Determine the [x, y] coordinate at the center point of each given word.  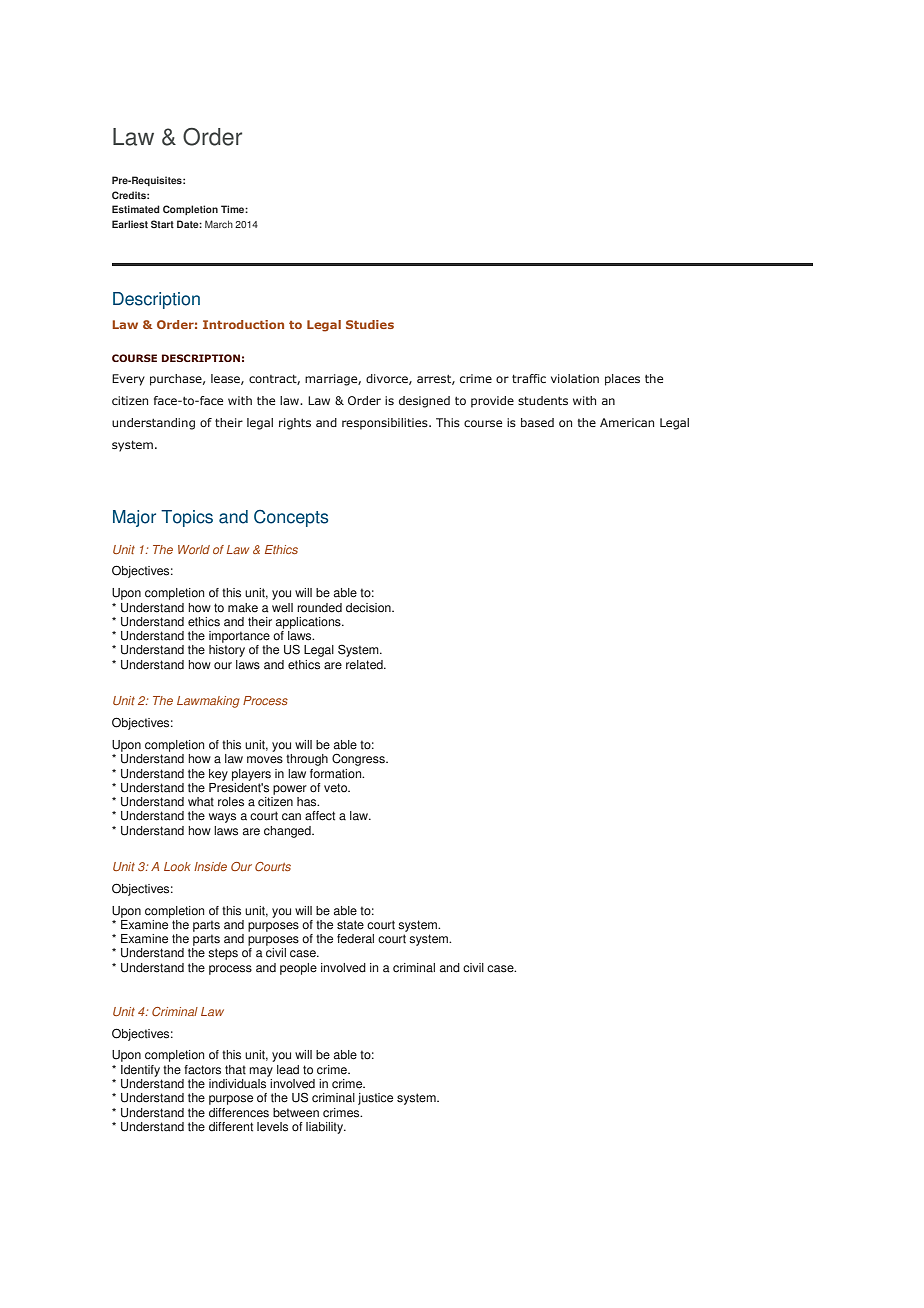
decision [369, 608]
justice [375, 1099]
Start [162, 224]
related [365, 665]
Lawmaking [208, 702]
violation [575, 378]
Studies [370, 324]
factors [202, 1070]
